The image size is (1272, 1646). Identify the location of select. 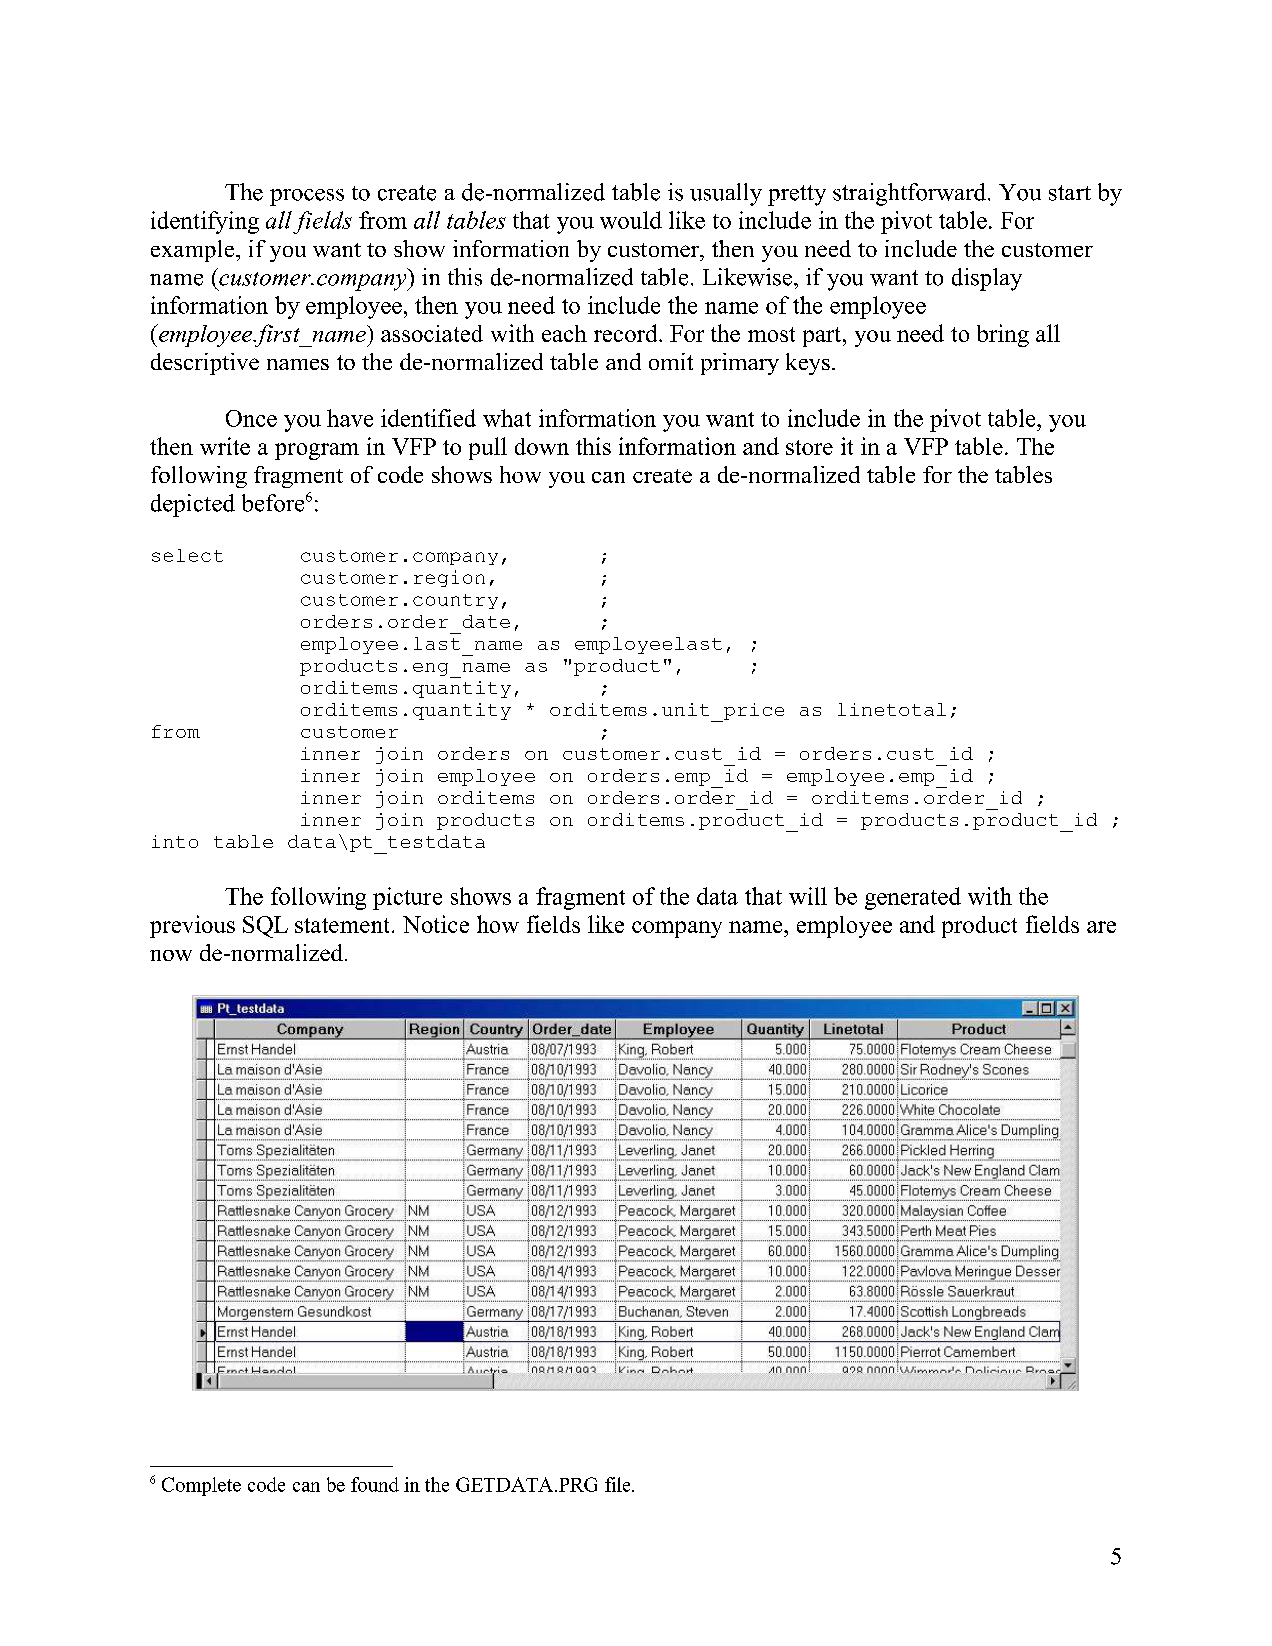
(187, 555).
